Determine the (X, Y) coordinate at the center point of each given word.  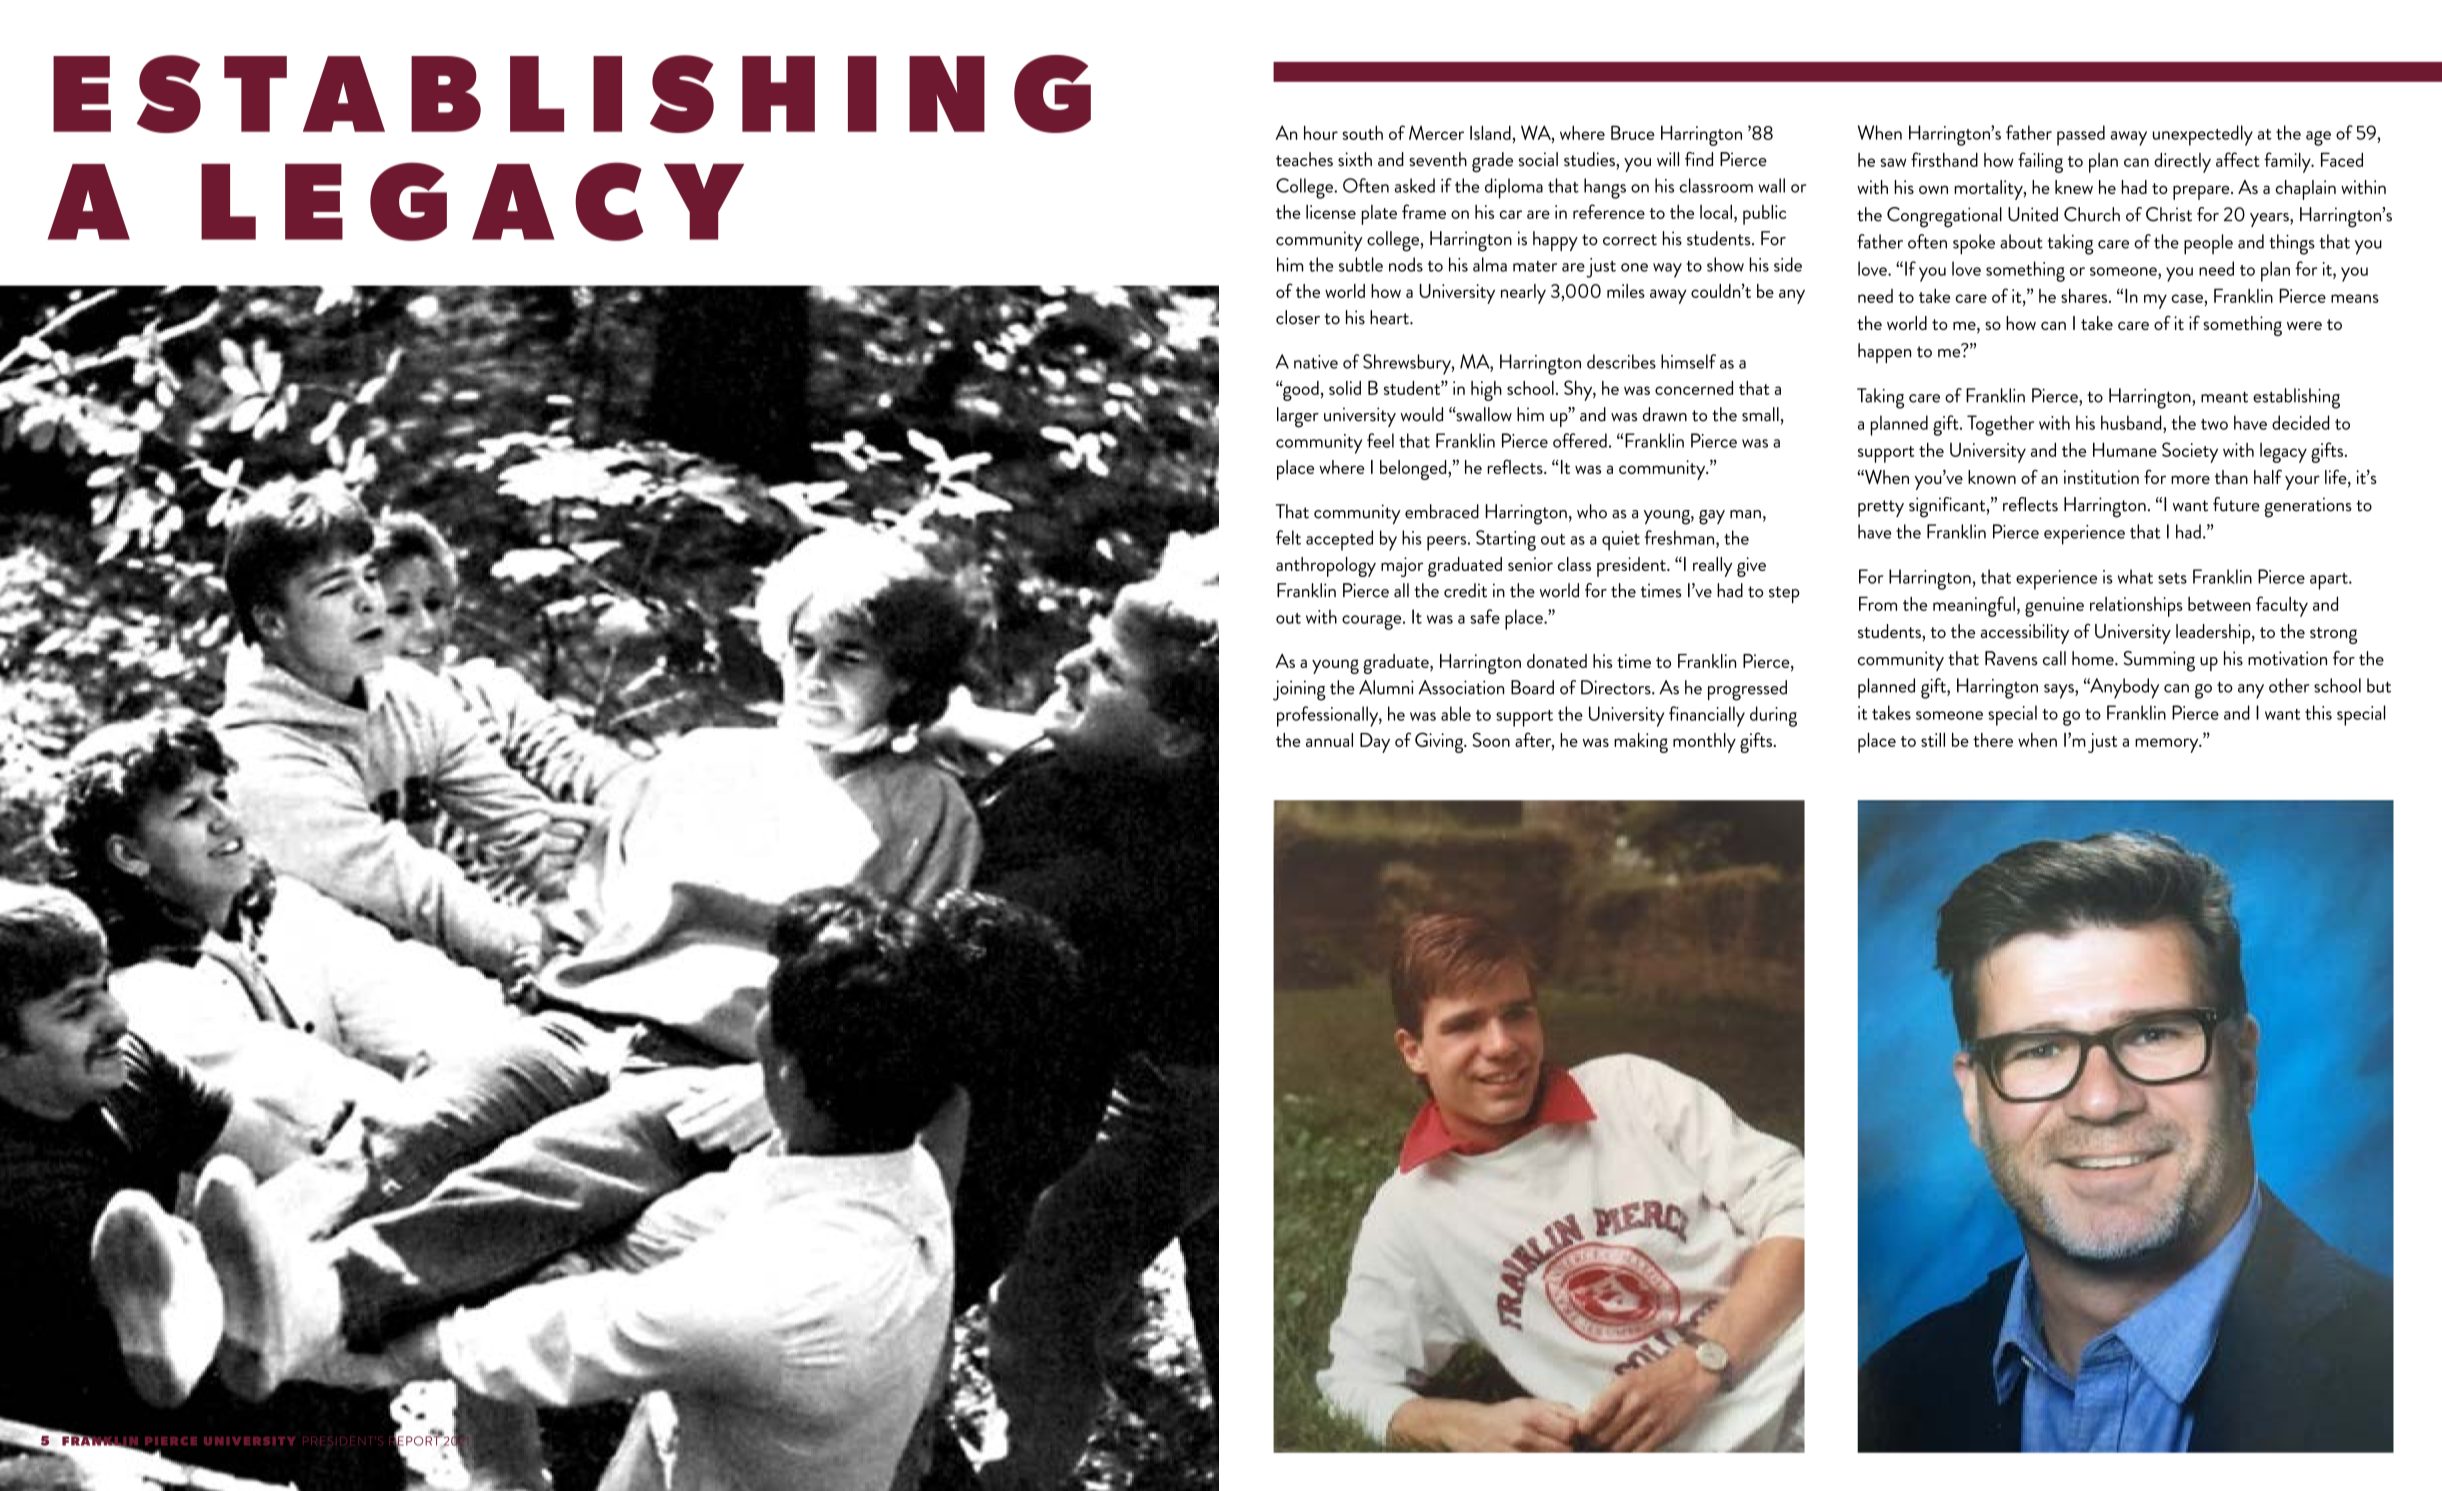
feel (1380, 440)
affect (2238, 159)
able (1456, 713)
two (2214, 424)
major (1402, 567)
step (1784, 594)
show (1725, 264)
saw (1893, 162)
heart (1390, 317)
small (1760, 414)
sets (2172, 578)
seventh (1438, 159)
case (2188, 298)
